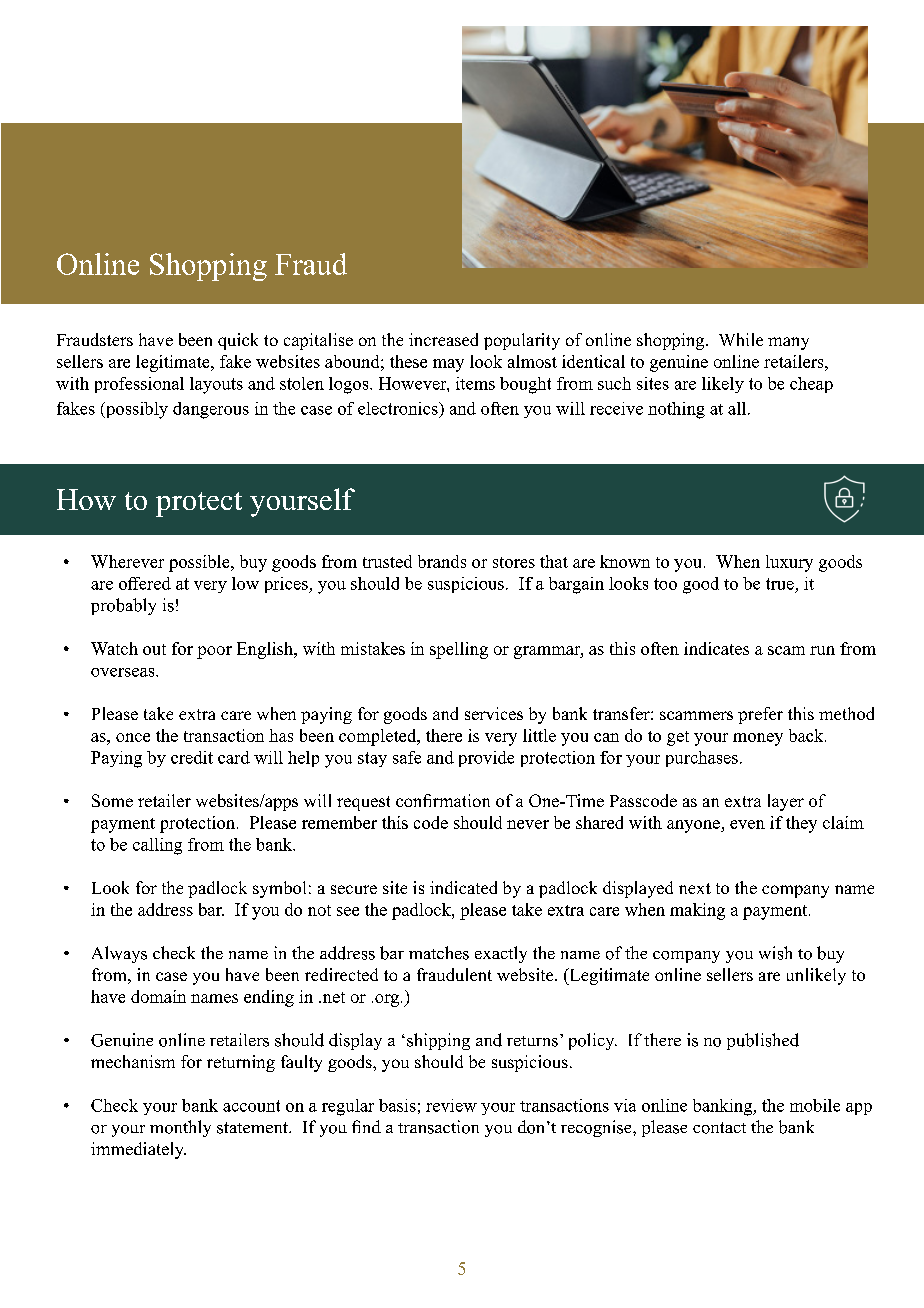 This image has width=924, height=1308. What do you see at coordinates (486, 759) in the image?
I see `provide` at bounding box center [486, 759].
